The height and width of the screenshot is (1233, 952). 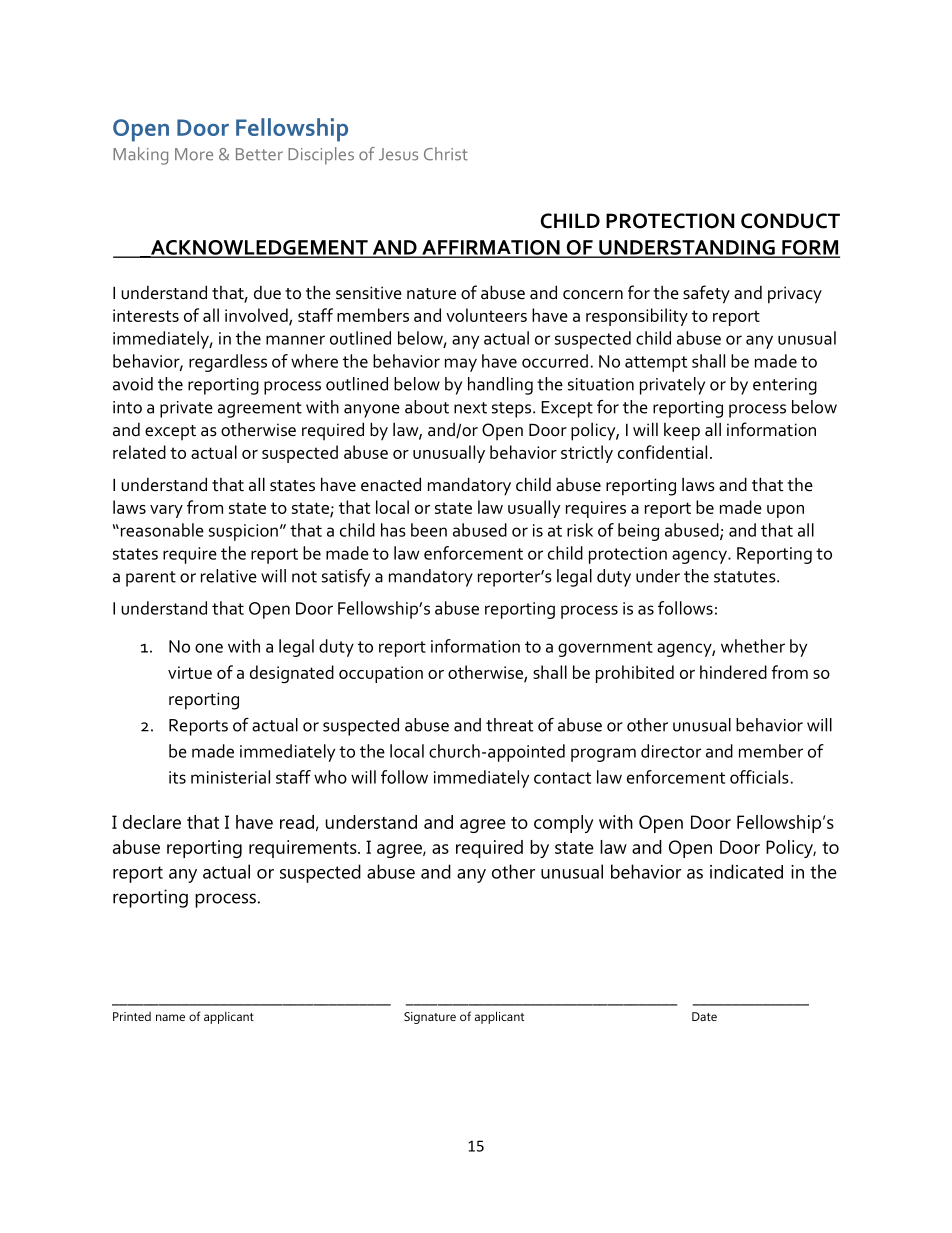 What do you see at coordinates (229, 576) in the screenshot?
I see `relative` at bounding box center [229, 576].
